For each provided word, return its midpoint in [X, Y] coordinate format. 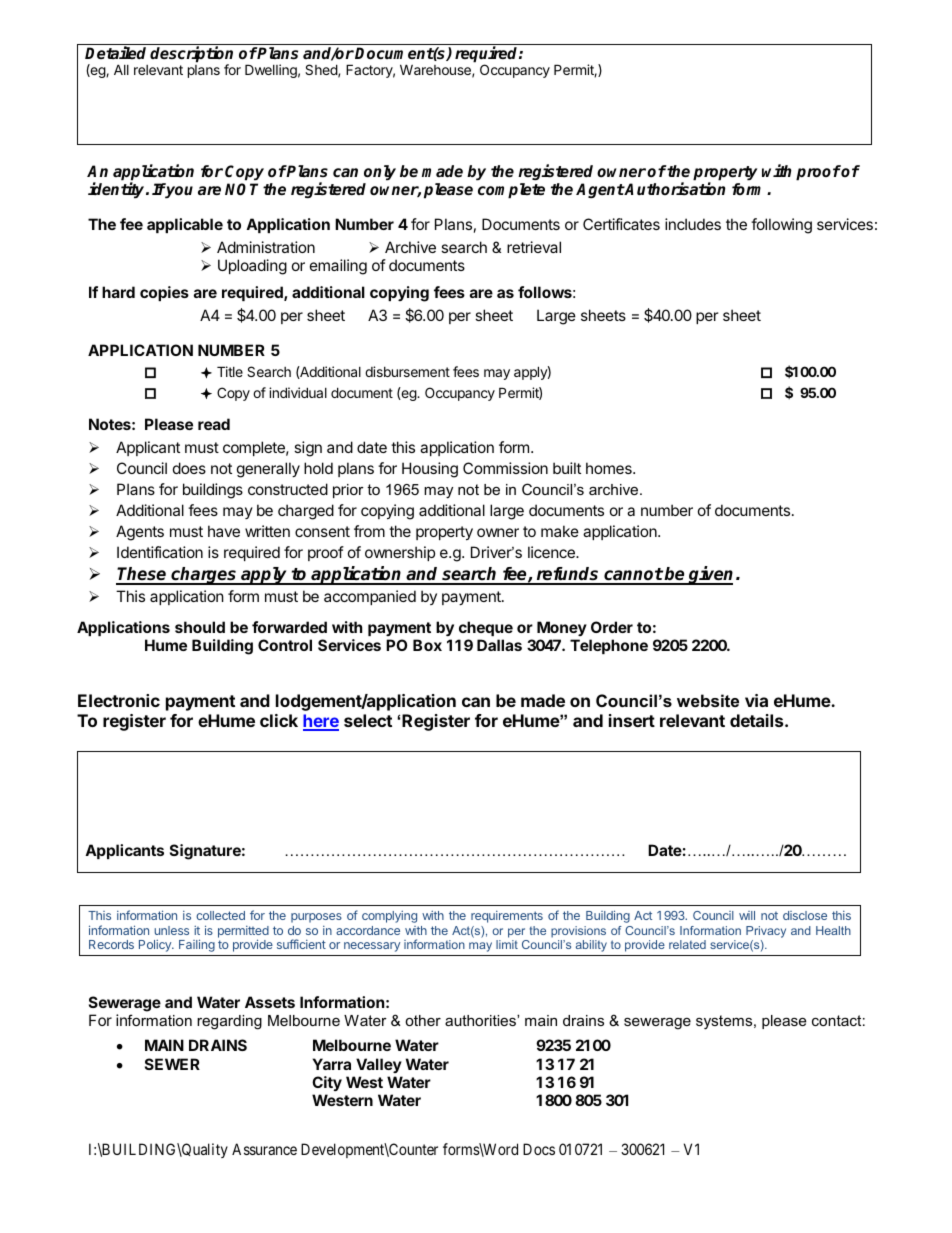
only [380, 173]
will [747, 915]
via [756, 700]
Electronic [119, 700]
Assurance [264, 1149]
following [781, 226]
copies [164, 293]
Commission [505, 468]
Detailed [115, 53]
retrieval [534, 247]
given [710, 575]
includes [693, 224]
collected [220, 915]
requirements [507, 917]
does [189, 468]
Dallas [499, 645]
